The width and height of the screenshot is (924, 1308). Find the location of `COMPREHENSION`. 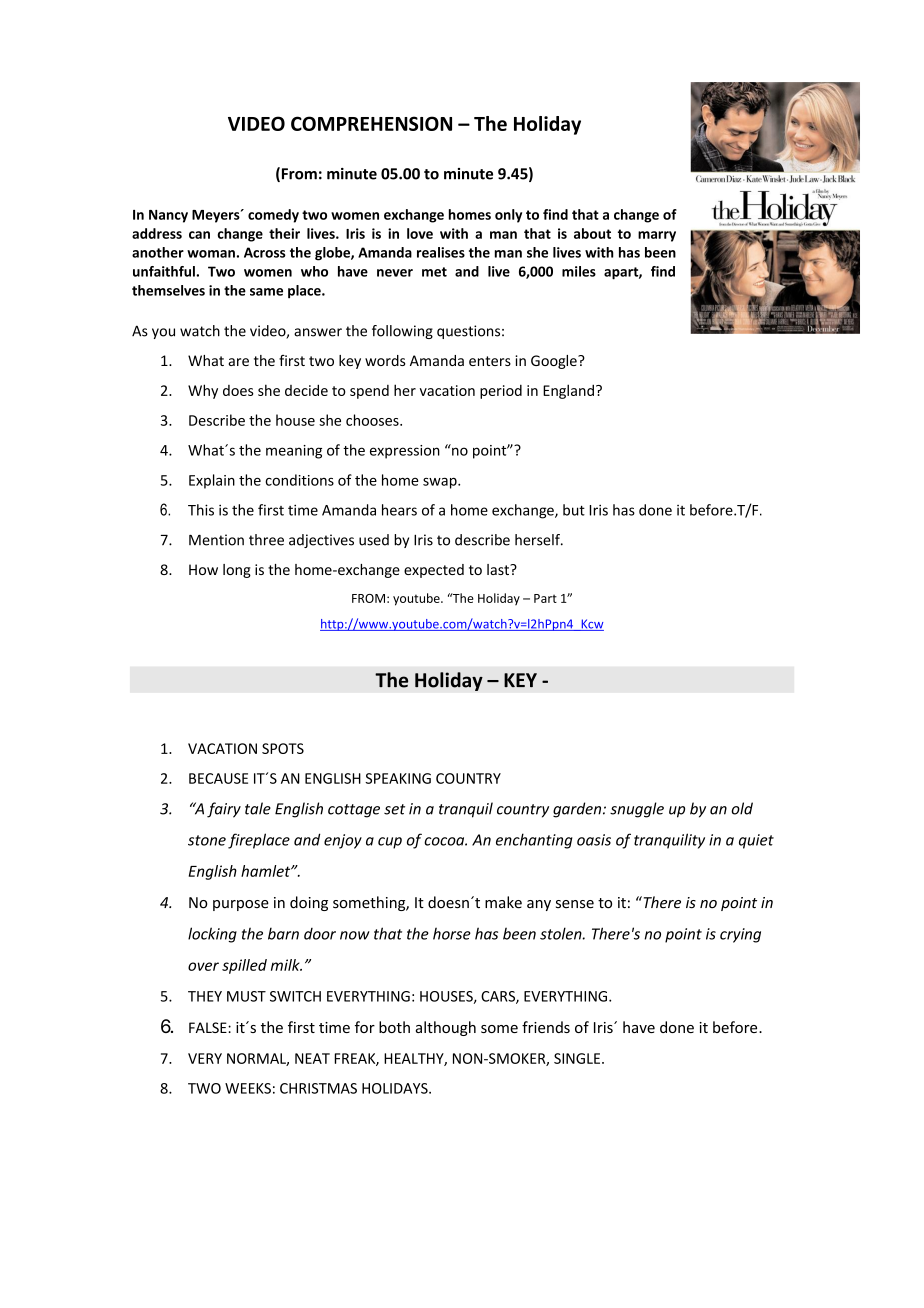

COMPREHENSION is located at coordinates (371, 123).
